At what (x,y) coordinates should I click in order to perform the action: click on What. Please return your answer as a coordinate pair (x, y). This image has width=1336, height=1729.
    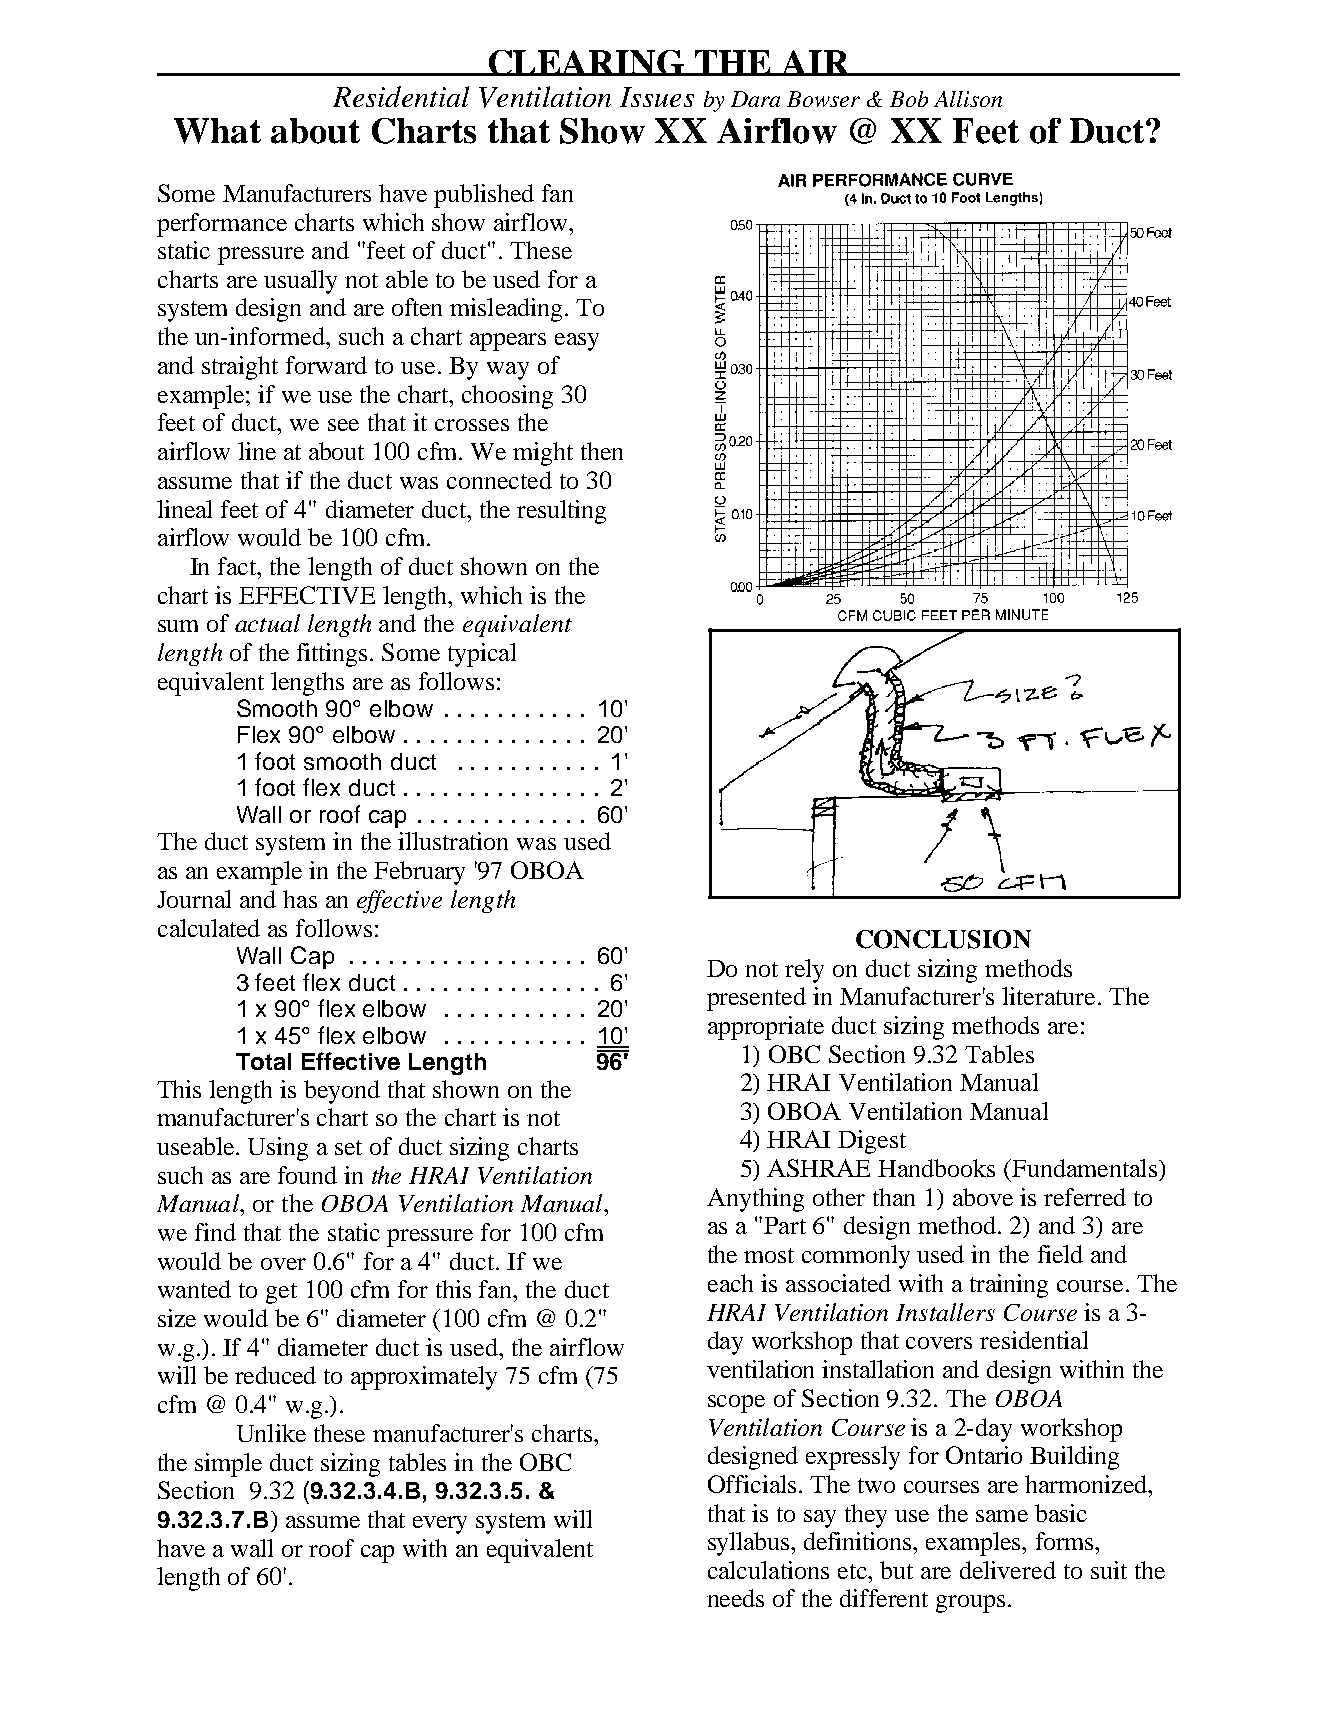
    Looking at the image, I should click on (217, 131).
